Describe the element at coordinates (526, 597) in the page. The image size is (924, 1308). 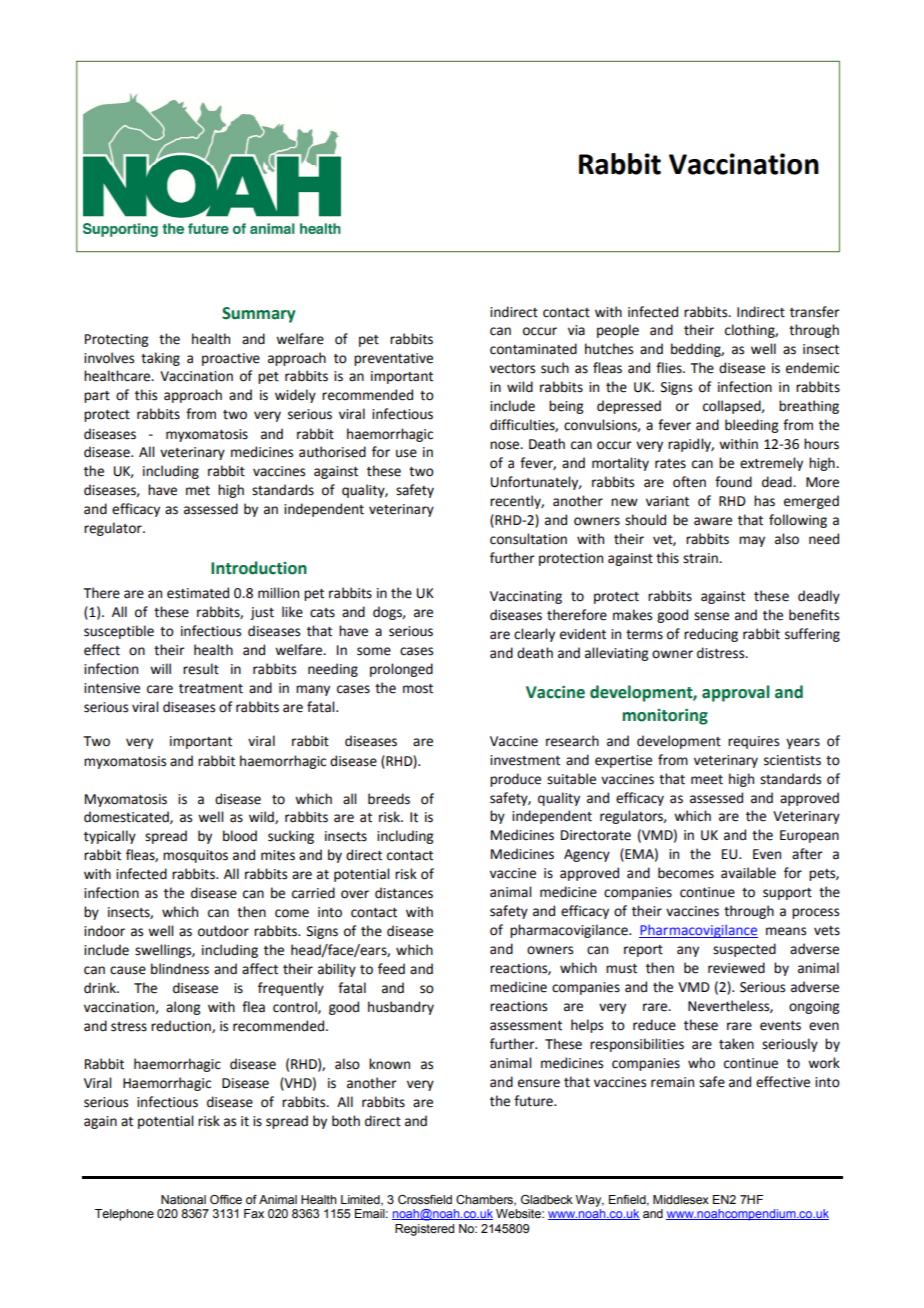
I see `Vaccinating` at that location.
